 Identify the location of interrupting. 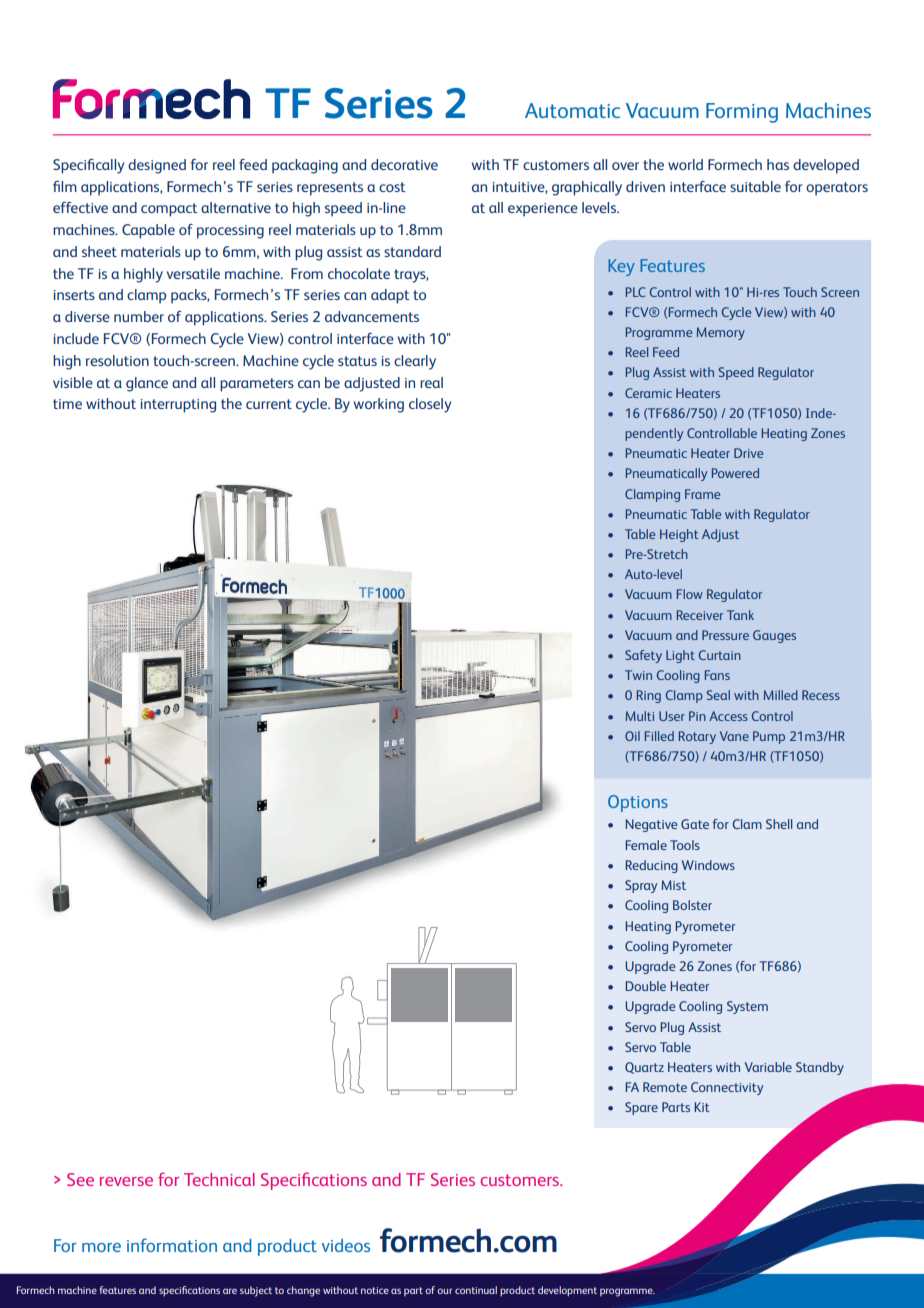
(178, 406).
